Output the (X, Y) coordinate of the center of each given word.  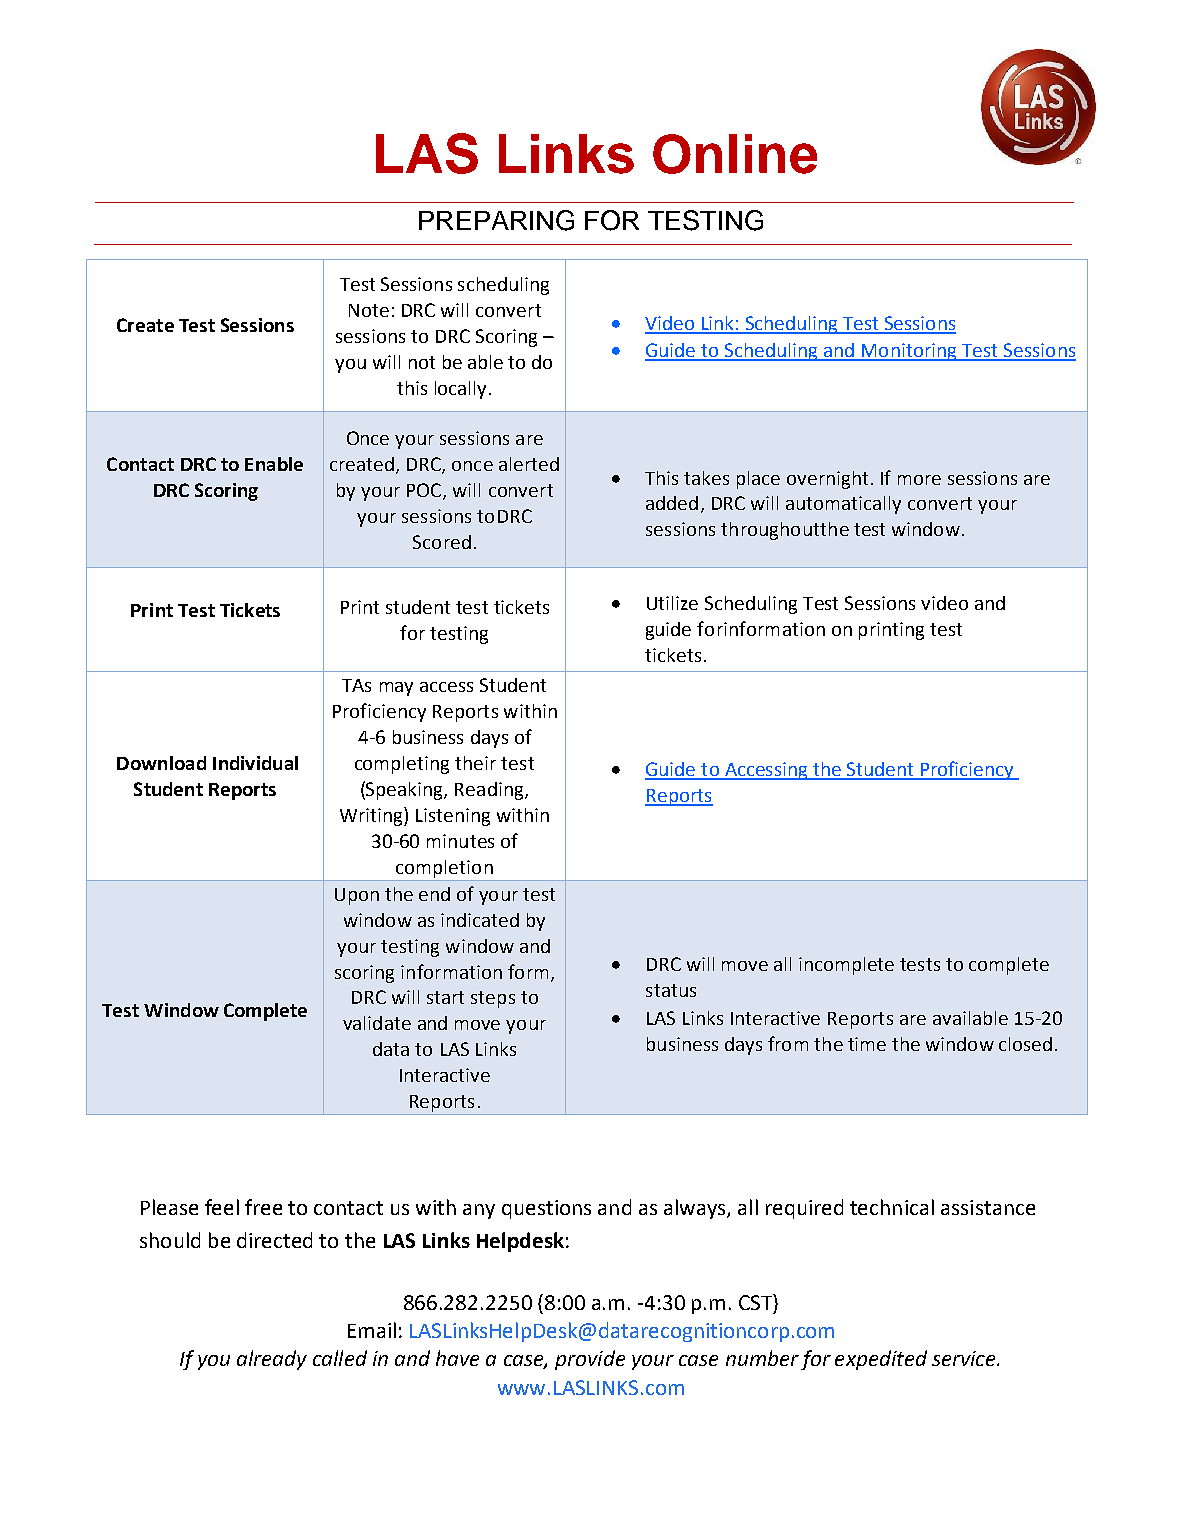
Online (735, 154)
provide (590, 1360)
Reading (490, 791)
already (272, 1360)
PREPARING (496, 220)
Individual (255, 763)
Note (369, 310)
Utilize (672, 603)
